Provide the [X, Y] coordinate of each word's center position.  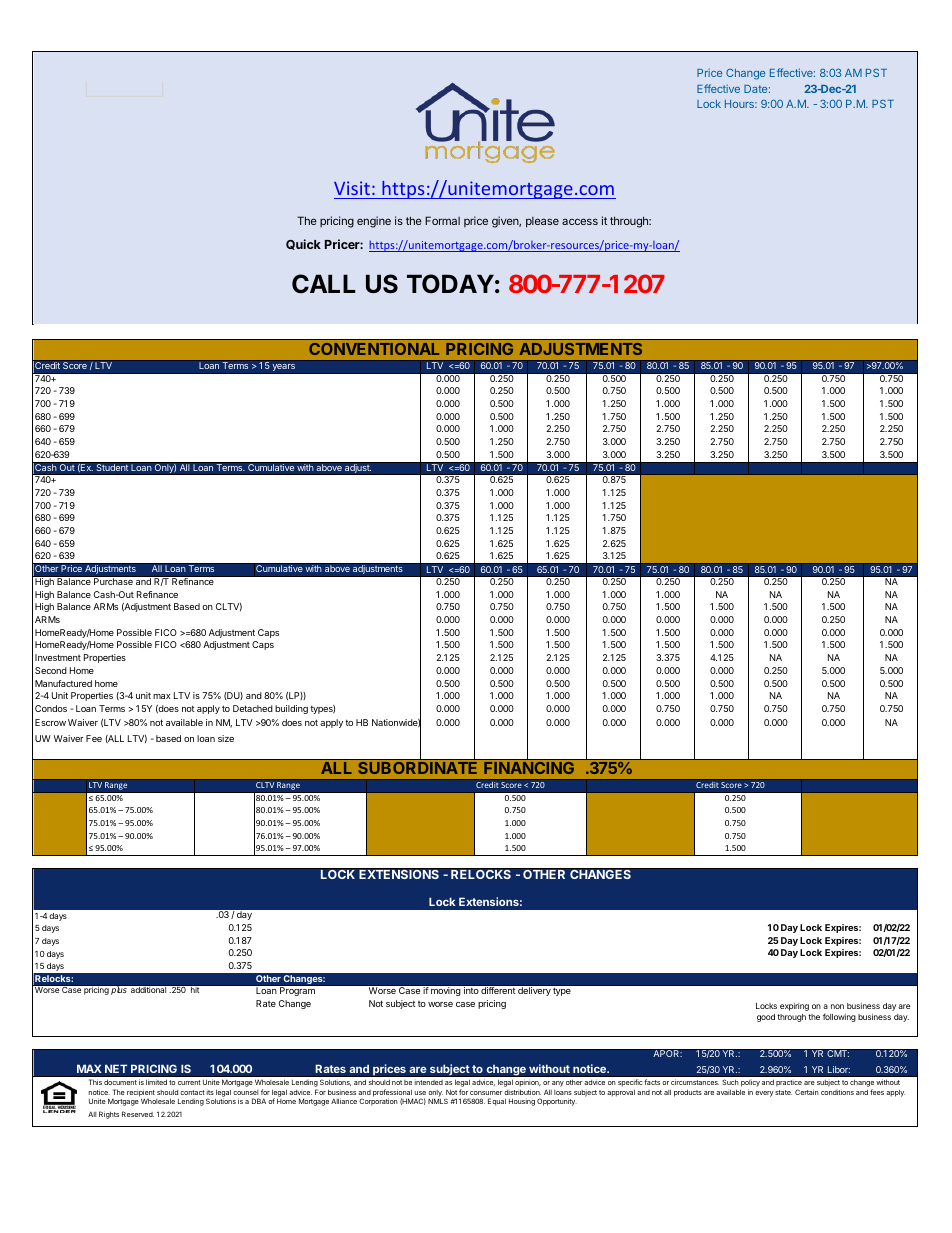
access [580, 221]
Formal [442, 220]
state [783, 1092]
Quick [303, 244]
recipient [141, 1094]
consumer [486, 1093]
